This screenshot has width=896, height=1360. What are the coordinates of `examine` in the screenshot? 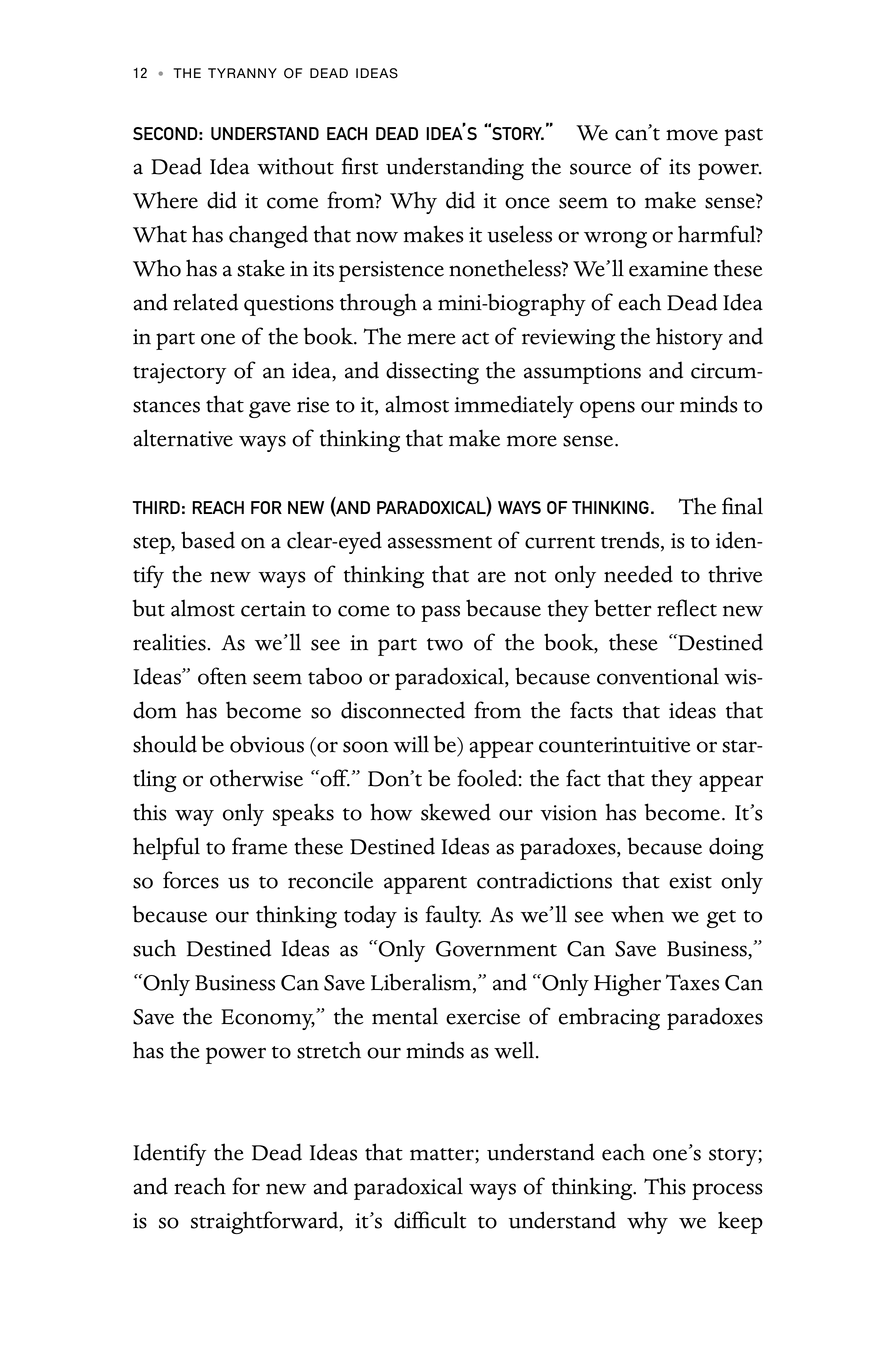 It's located at (668, 269).
